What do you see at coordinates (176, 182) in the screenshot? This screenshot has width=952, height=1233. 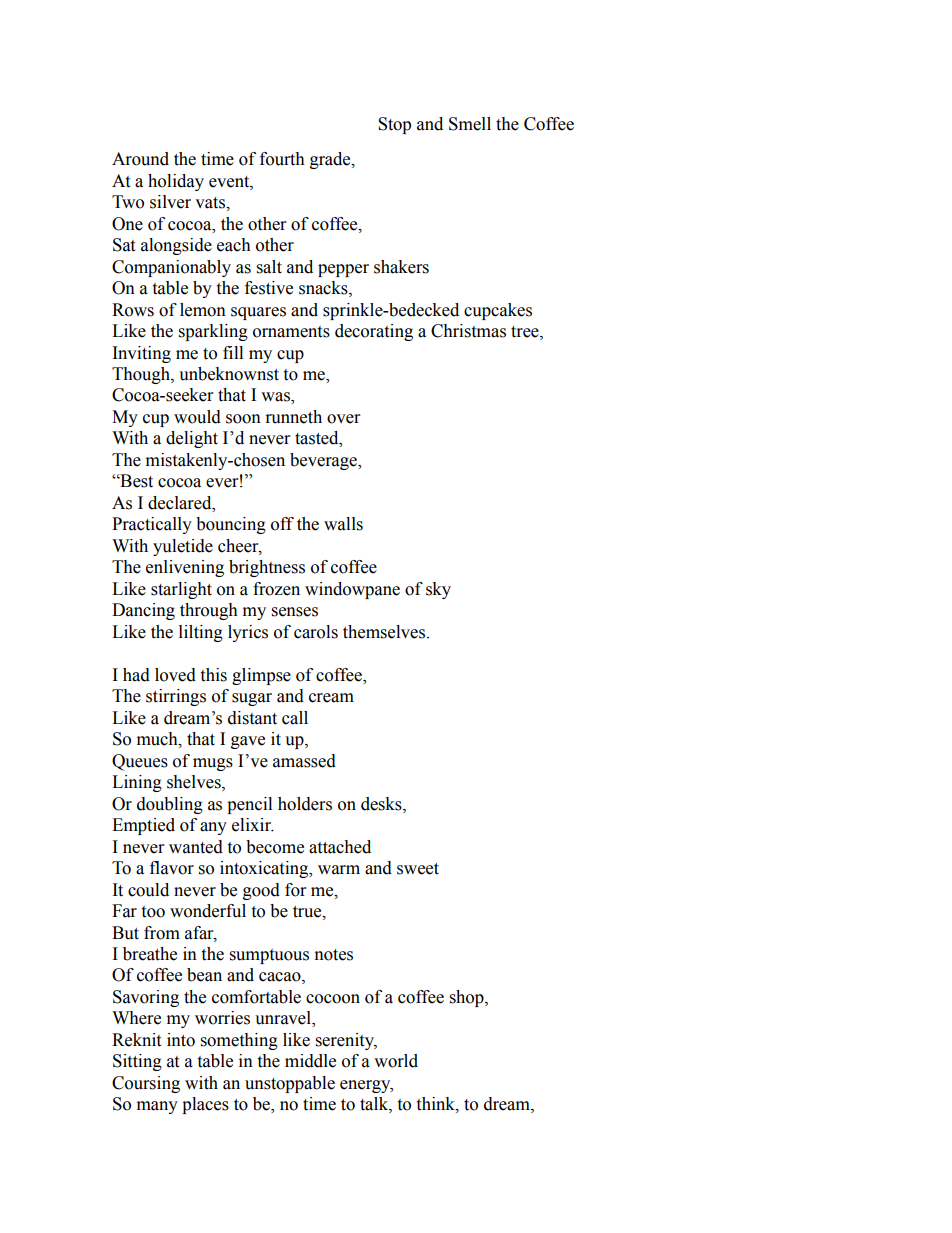 I see `holiday` at bounding box center [176, 182].
